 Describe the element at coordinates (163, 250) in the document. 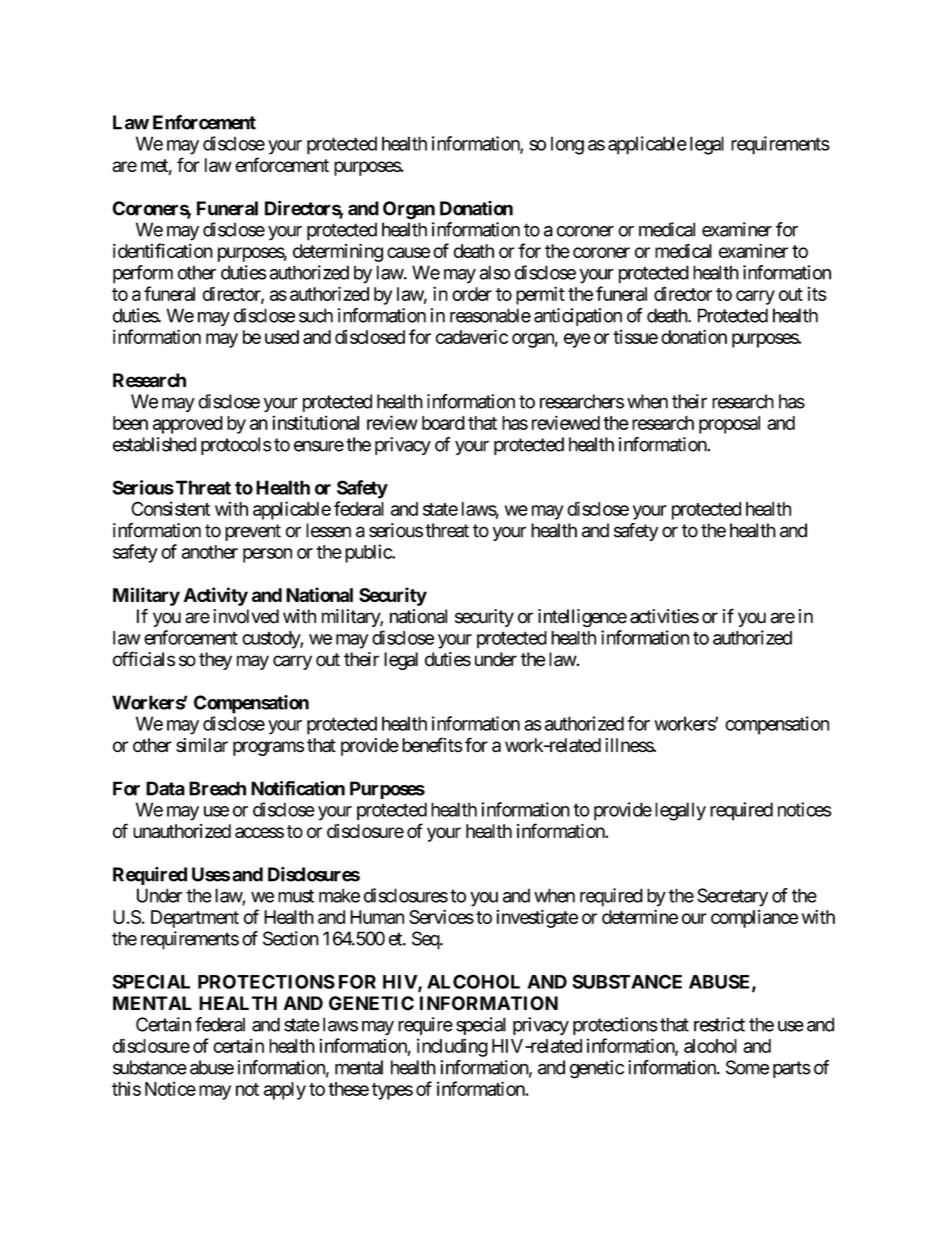

I see `identification` at that location.
